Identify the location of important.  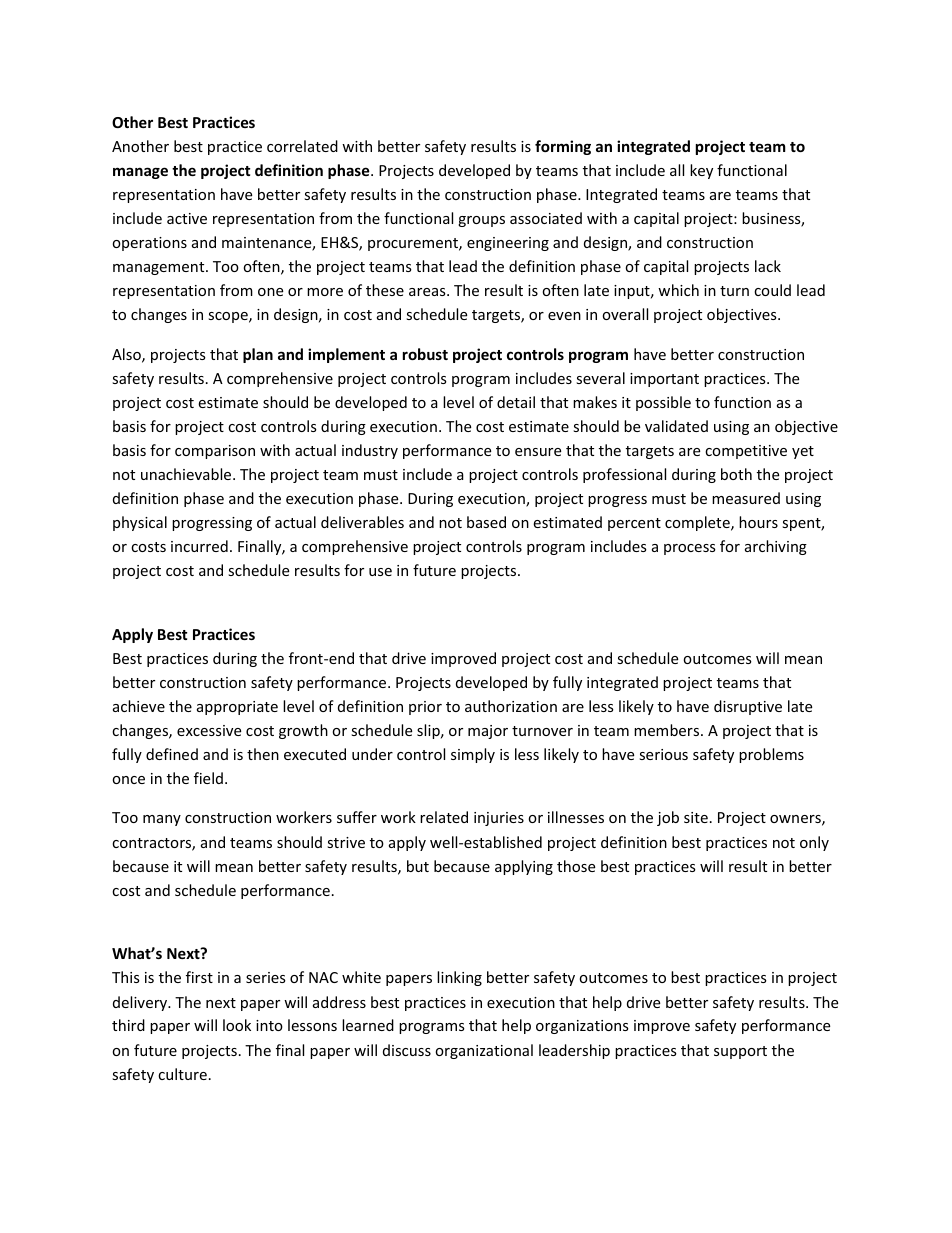
(664, 380).
